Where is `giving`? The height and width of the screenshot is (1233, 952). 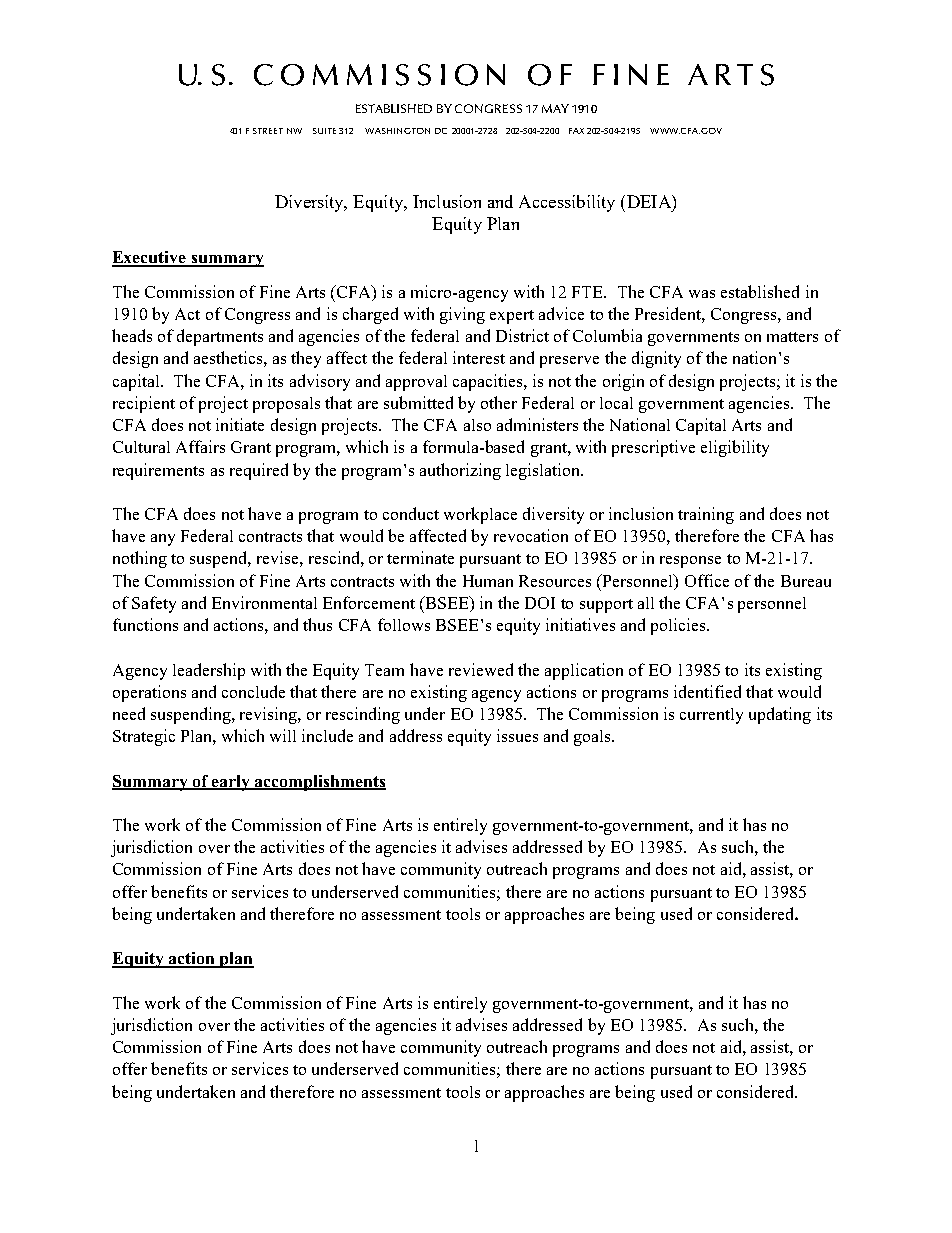 giving is located at coordinates (462, 315).
